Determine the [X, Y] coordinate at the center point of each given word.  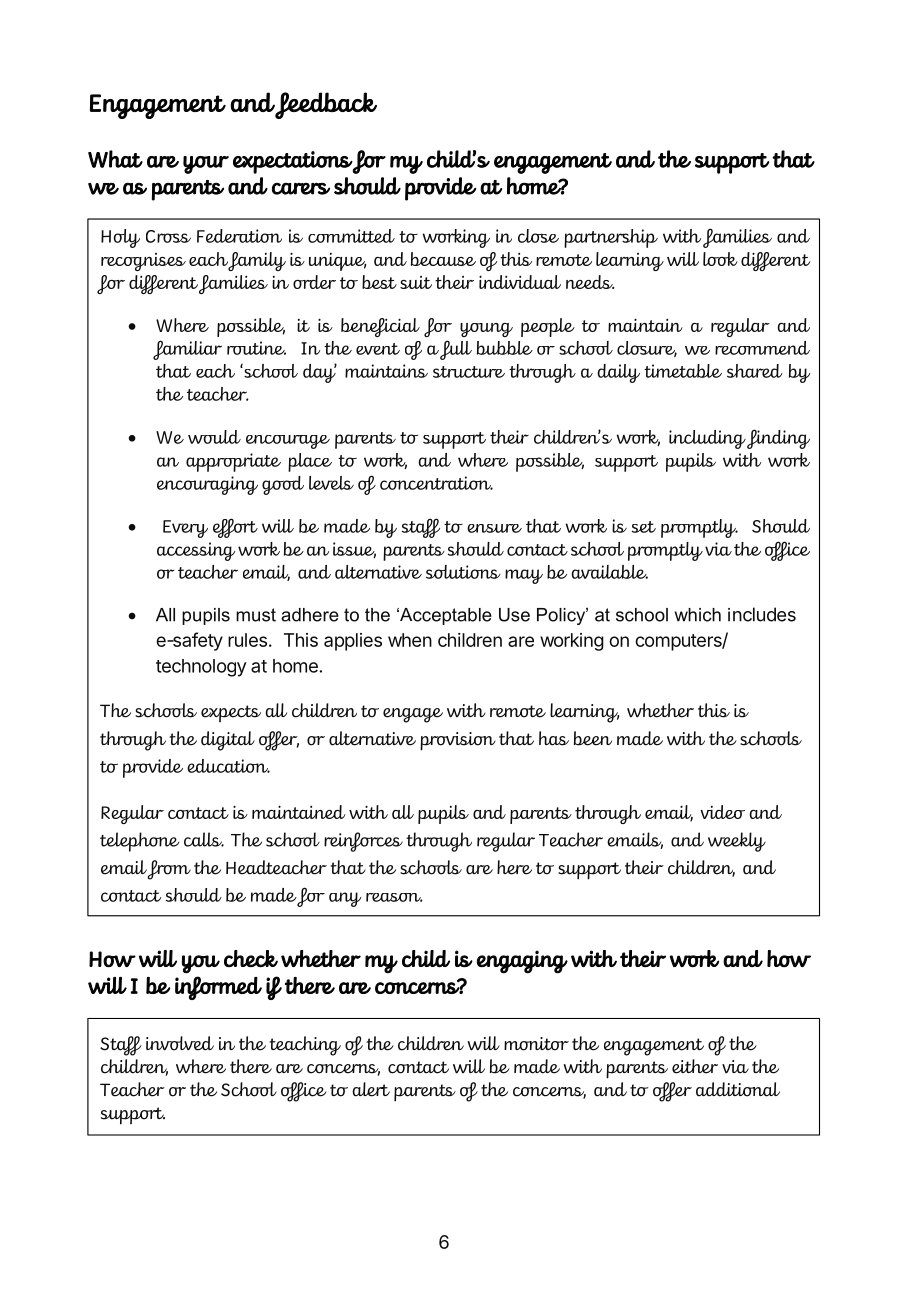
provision [458, 741]
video [722, 812]
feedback [326, 105]
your [206, 165]
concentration [436, 483]
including [707, 439]
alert [371, 1089]
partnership [611, 238]
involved [180, 1043]
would [214, 437]
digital [228, 741]
